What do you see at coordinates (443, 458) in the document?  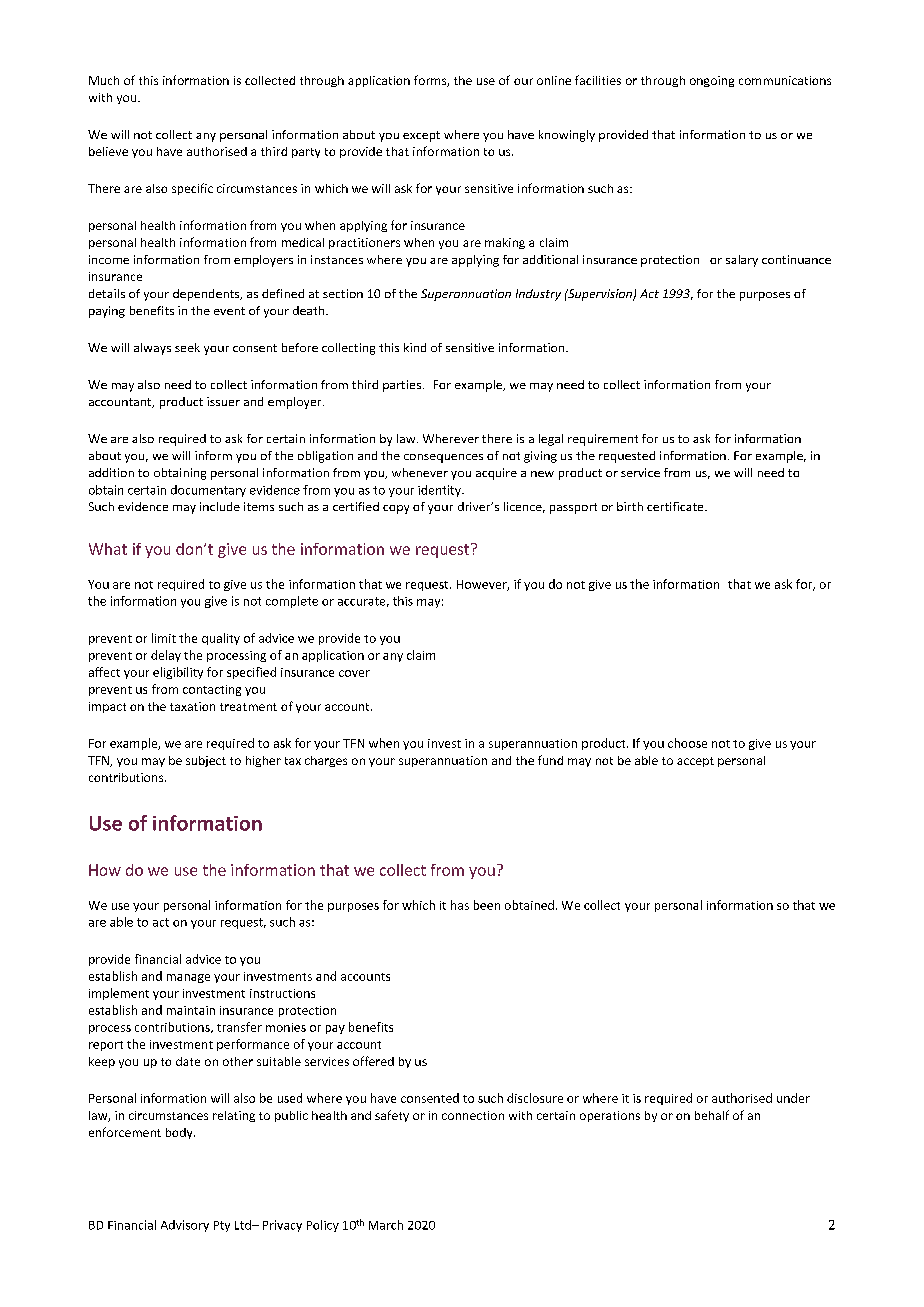 I see `consequences` at bounding box center [443, 458].
